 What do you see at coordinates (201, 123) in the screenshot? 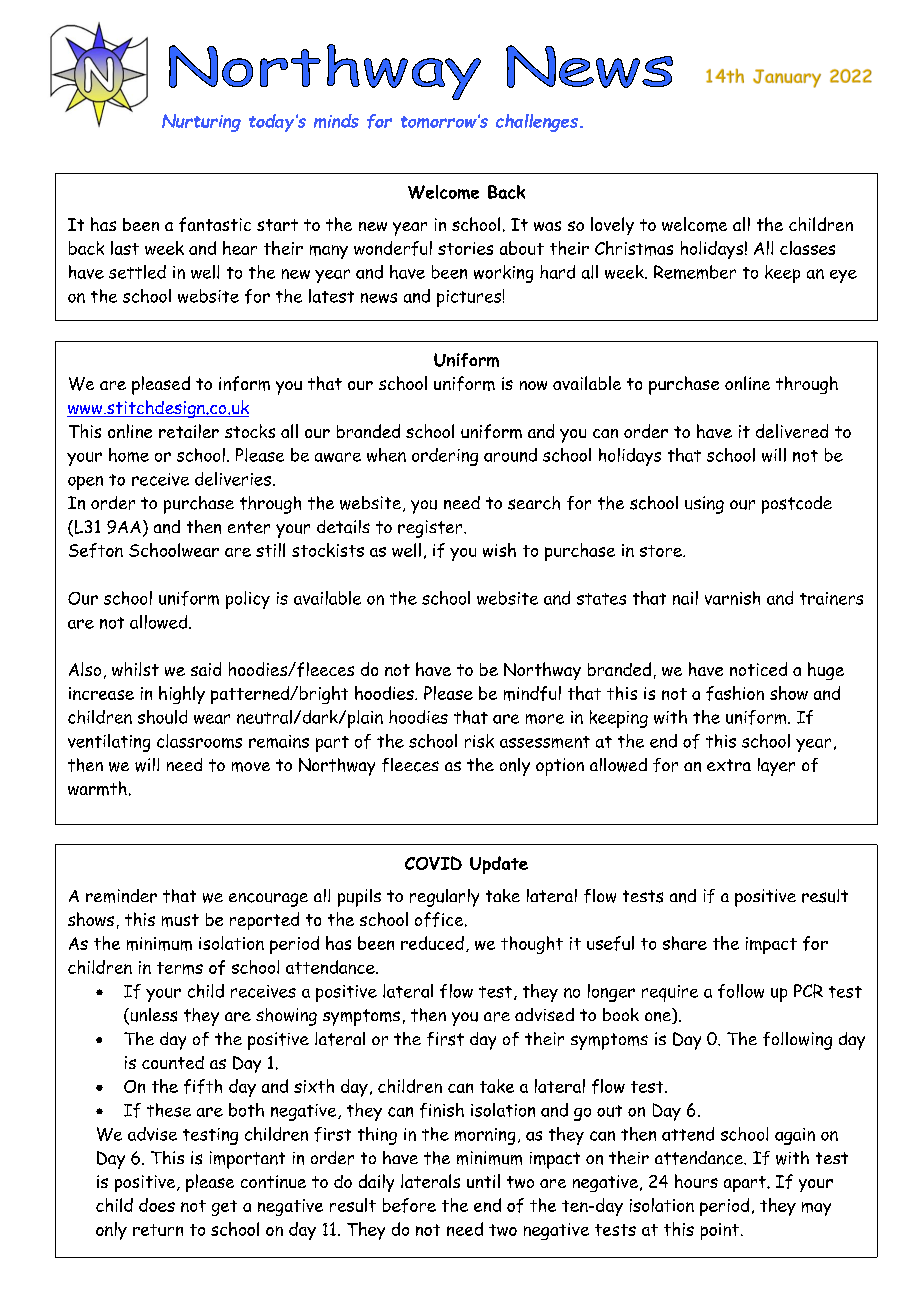
I see `Nurturing` at bounding box center [201, 123].
